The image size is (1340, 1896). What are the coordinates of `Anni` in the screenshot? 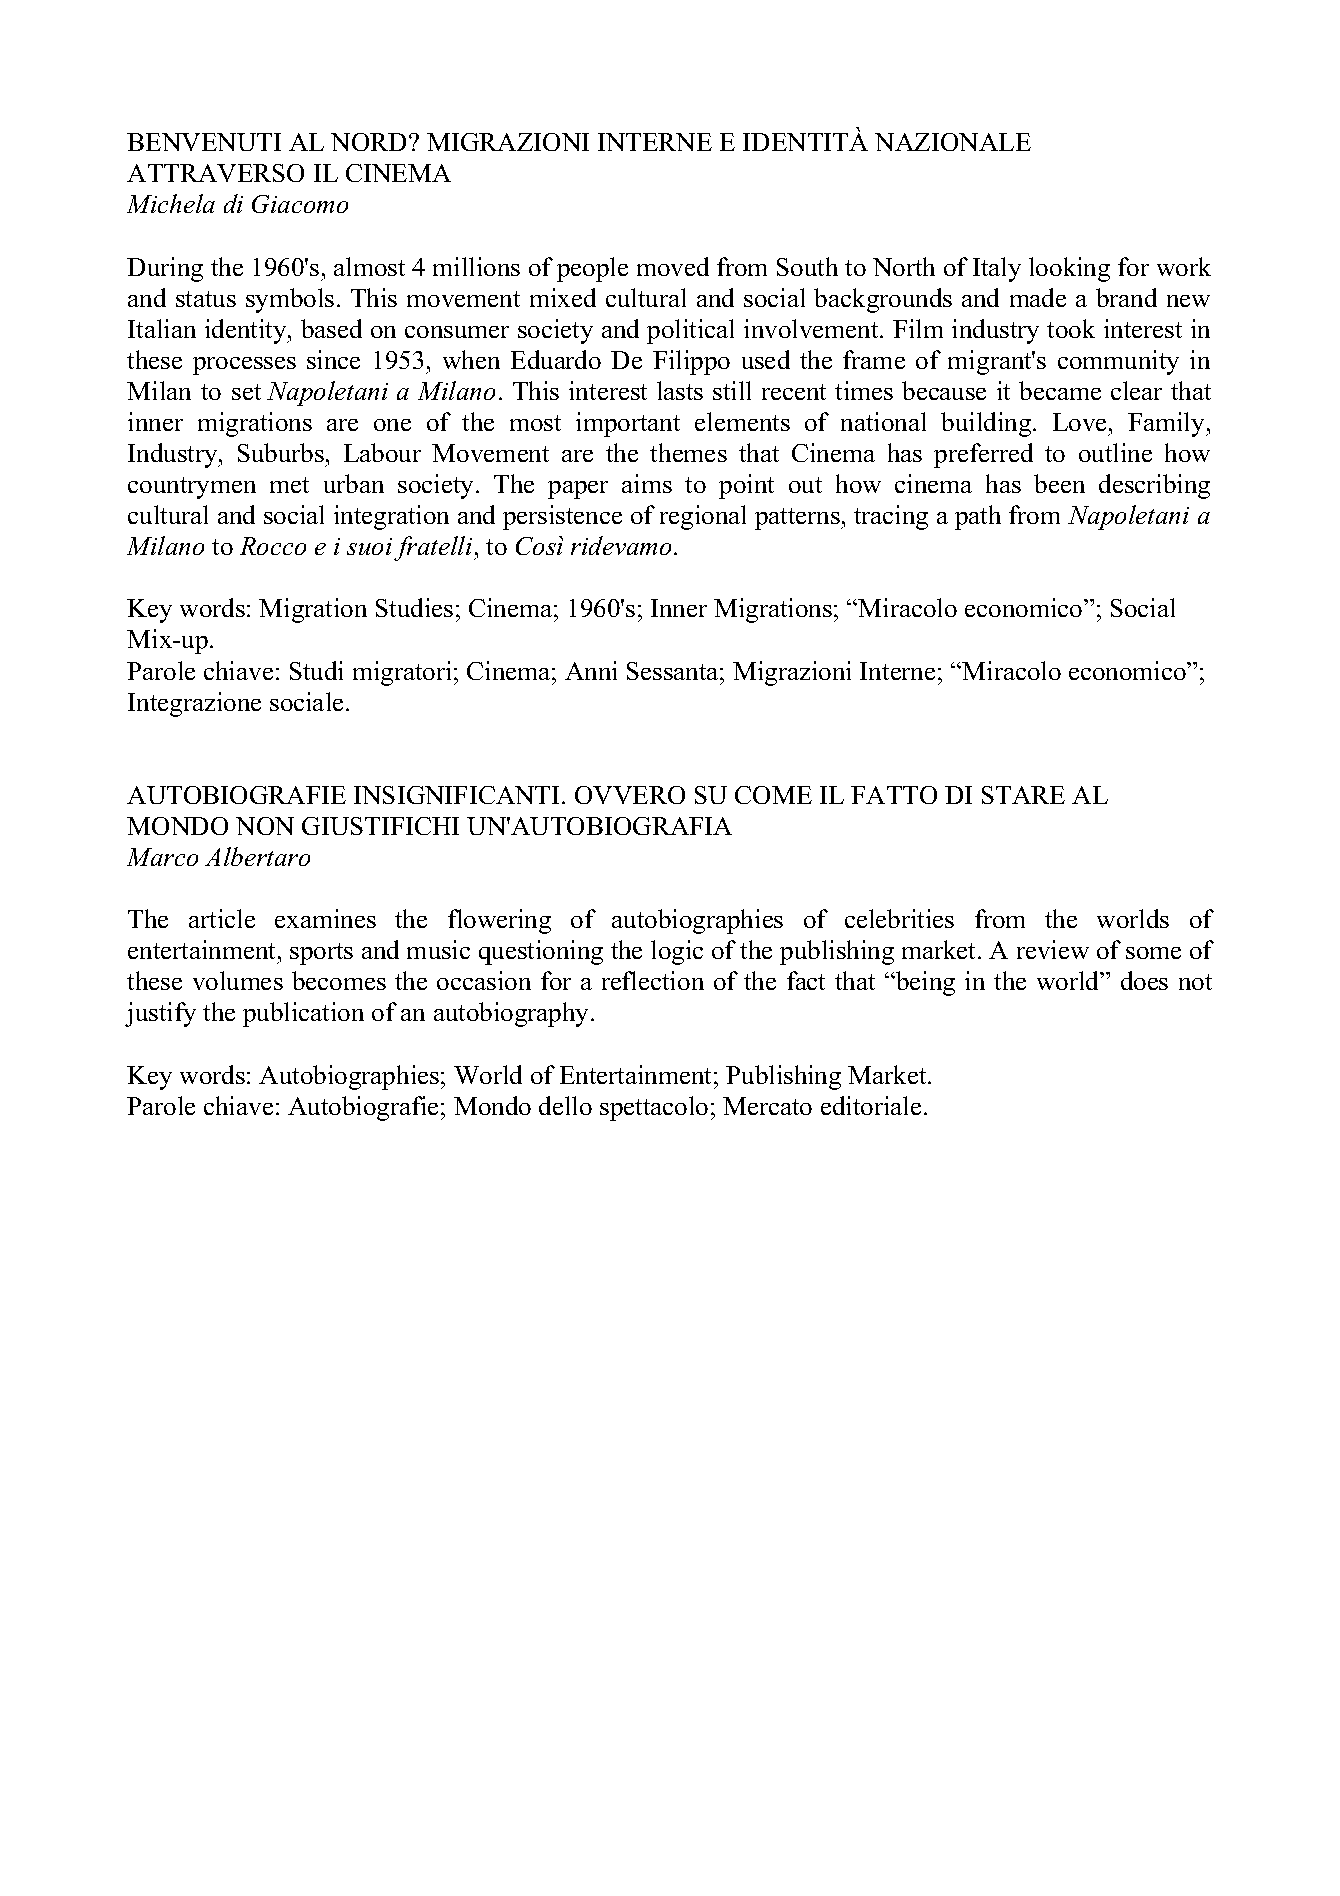 It's located at (591, 670).
